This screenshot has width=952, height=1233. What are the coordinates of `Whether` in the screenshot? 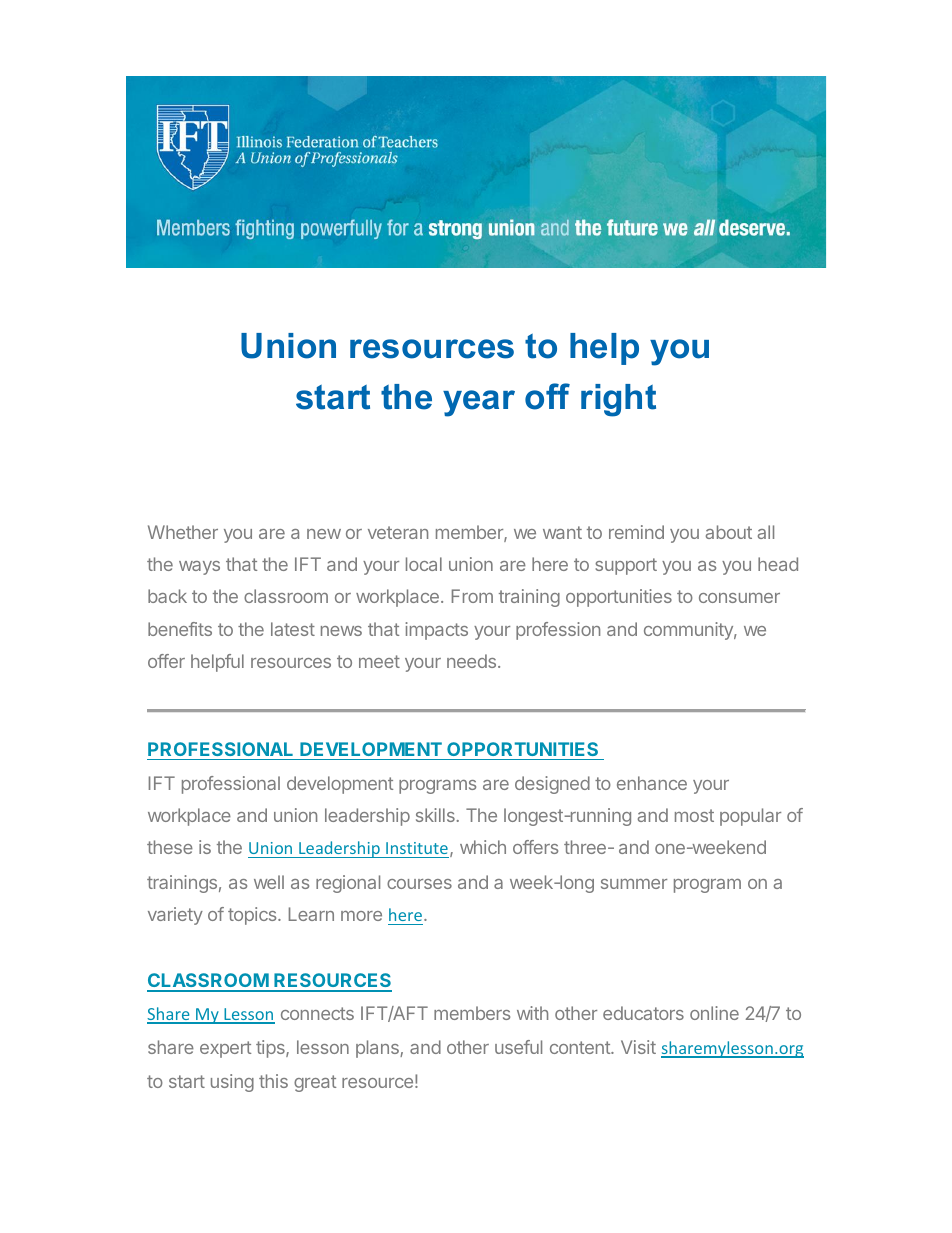 It's located at (183, 532).
